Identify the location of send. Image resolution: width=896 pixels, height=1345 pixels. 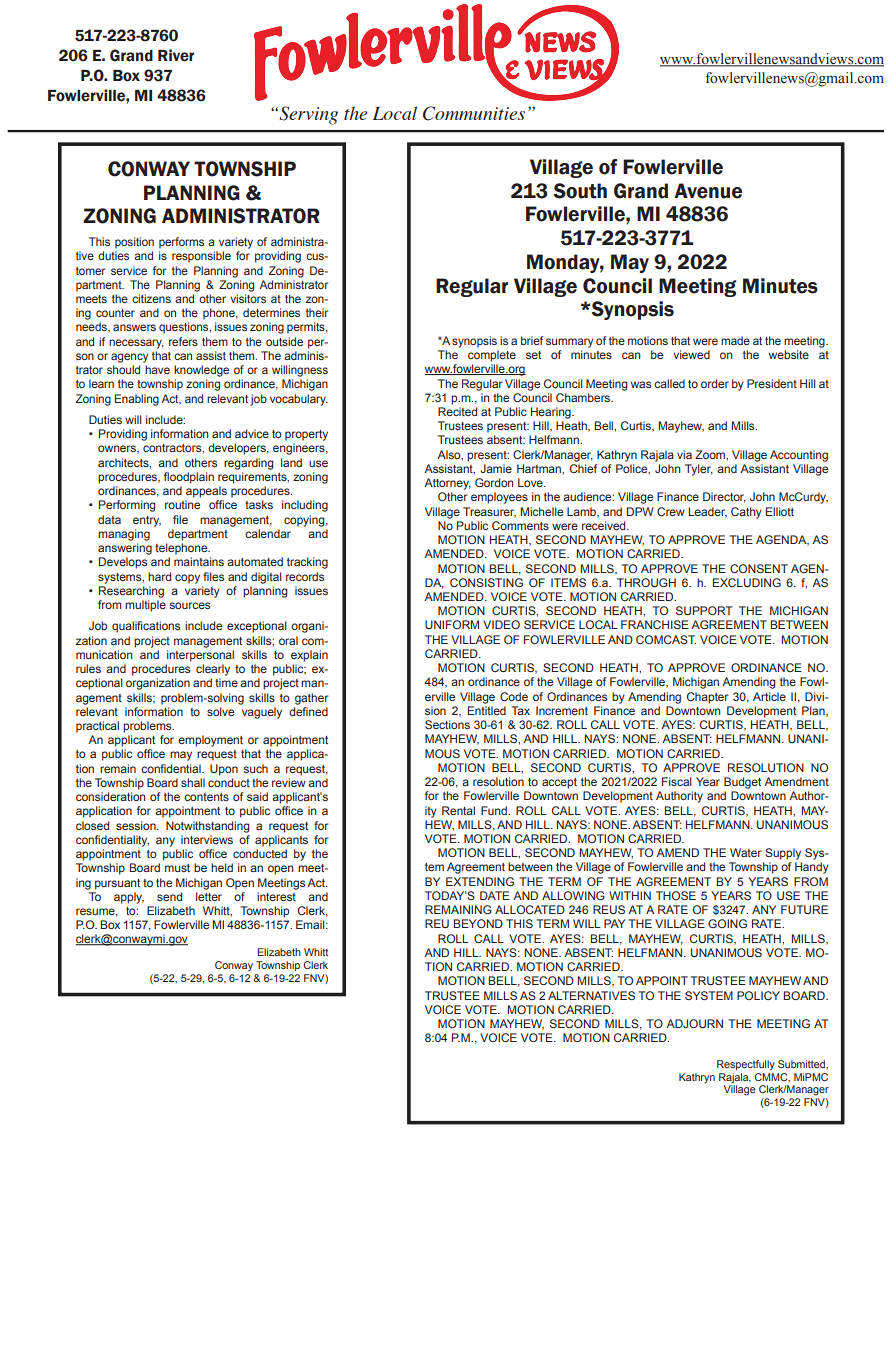
(169, 896).
